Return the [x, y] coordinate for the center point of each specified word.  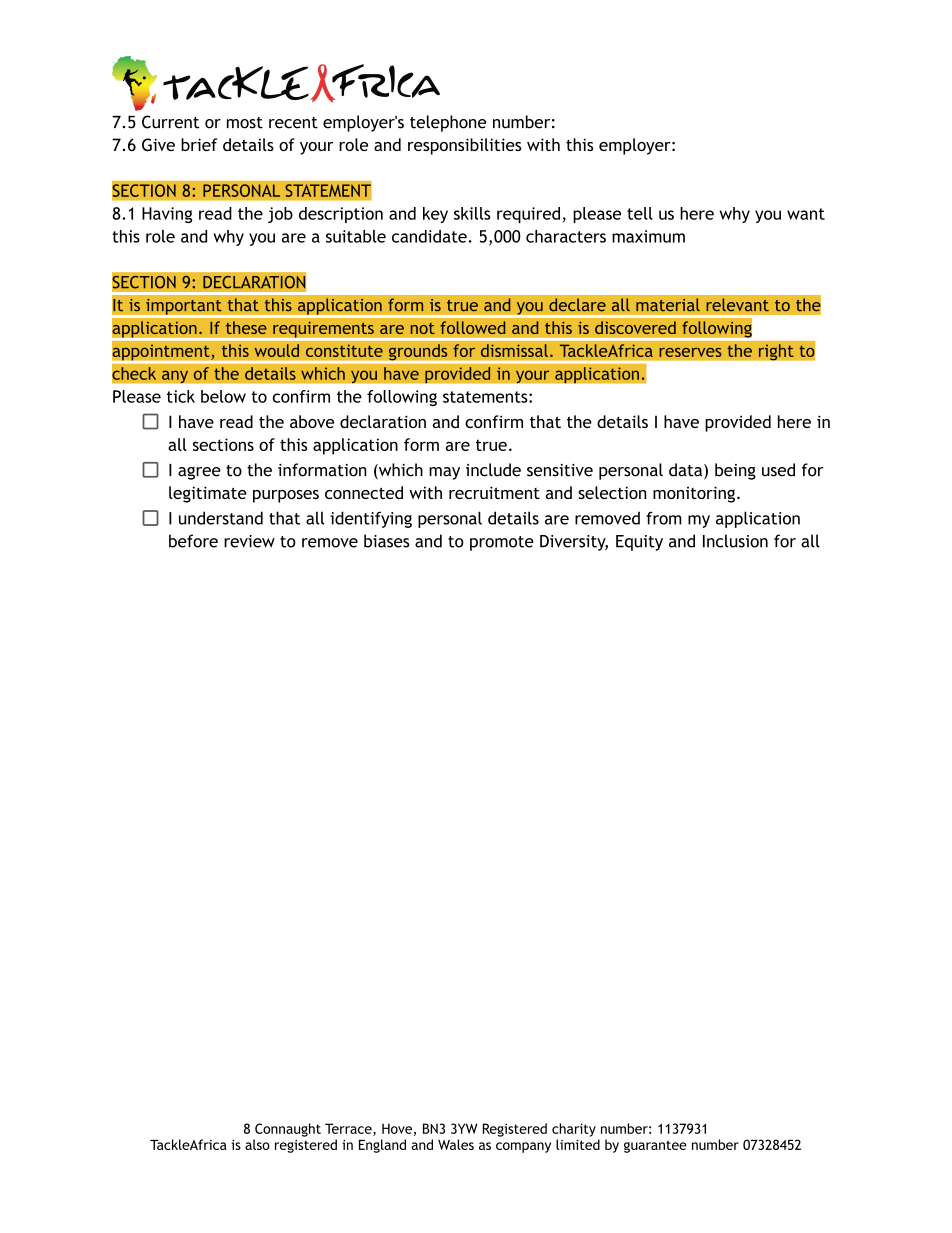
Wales [456, 1144]
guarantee [655, 1146]
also [257, 1144]
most [245, 123]
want [806, 214]
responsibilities [465, 146]
